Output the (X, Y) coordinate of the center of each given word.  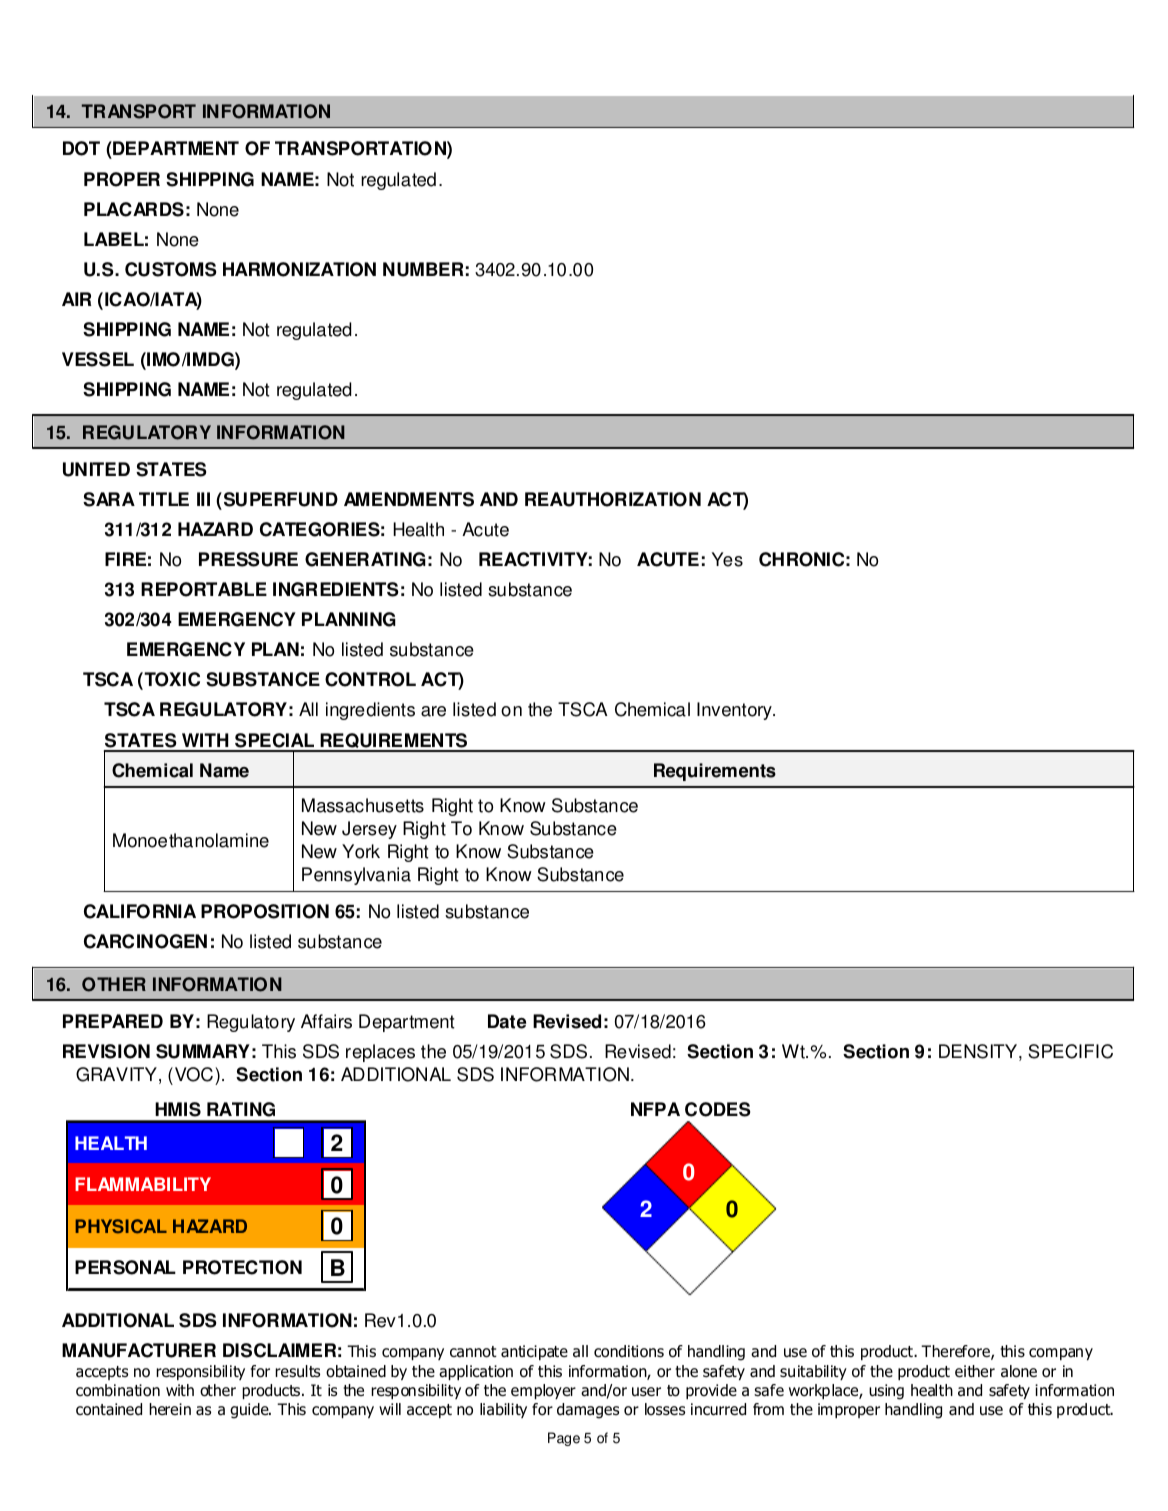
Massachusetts (363, 805)
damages (588, 1411)
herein (170, 1409)
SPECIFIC (1070, 1051)
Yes (727, 559)
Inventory (735, 711)
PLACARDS (134, 209)
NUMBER (423, 269)
